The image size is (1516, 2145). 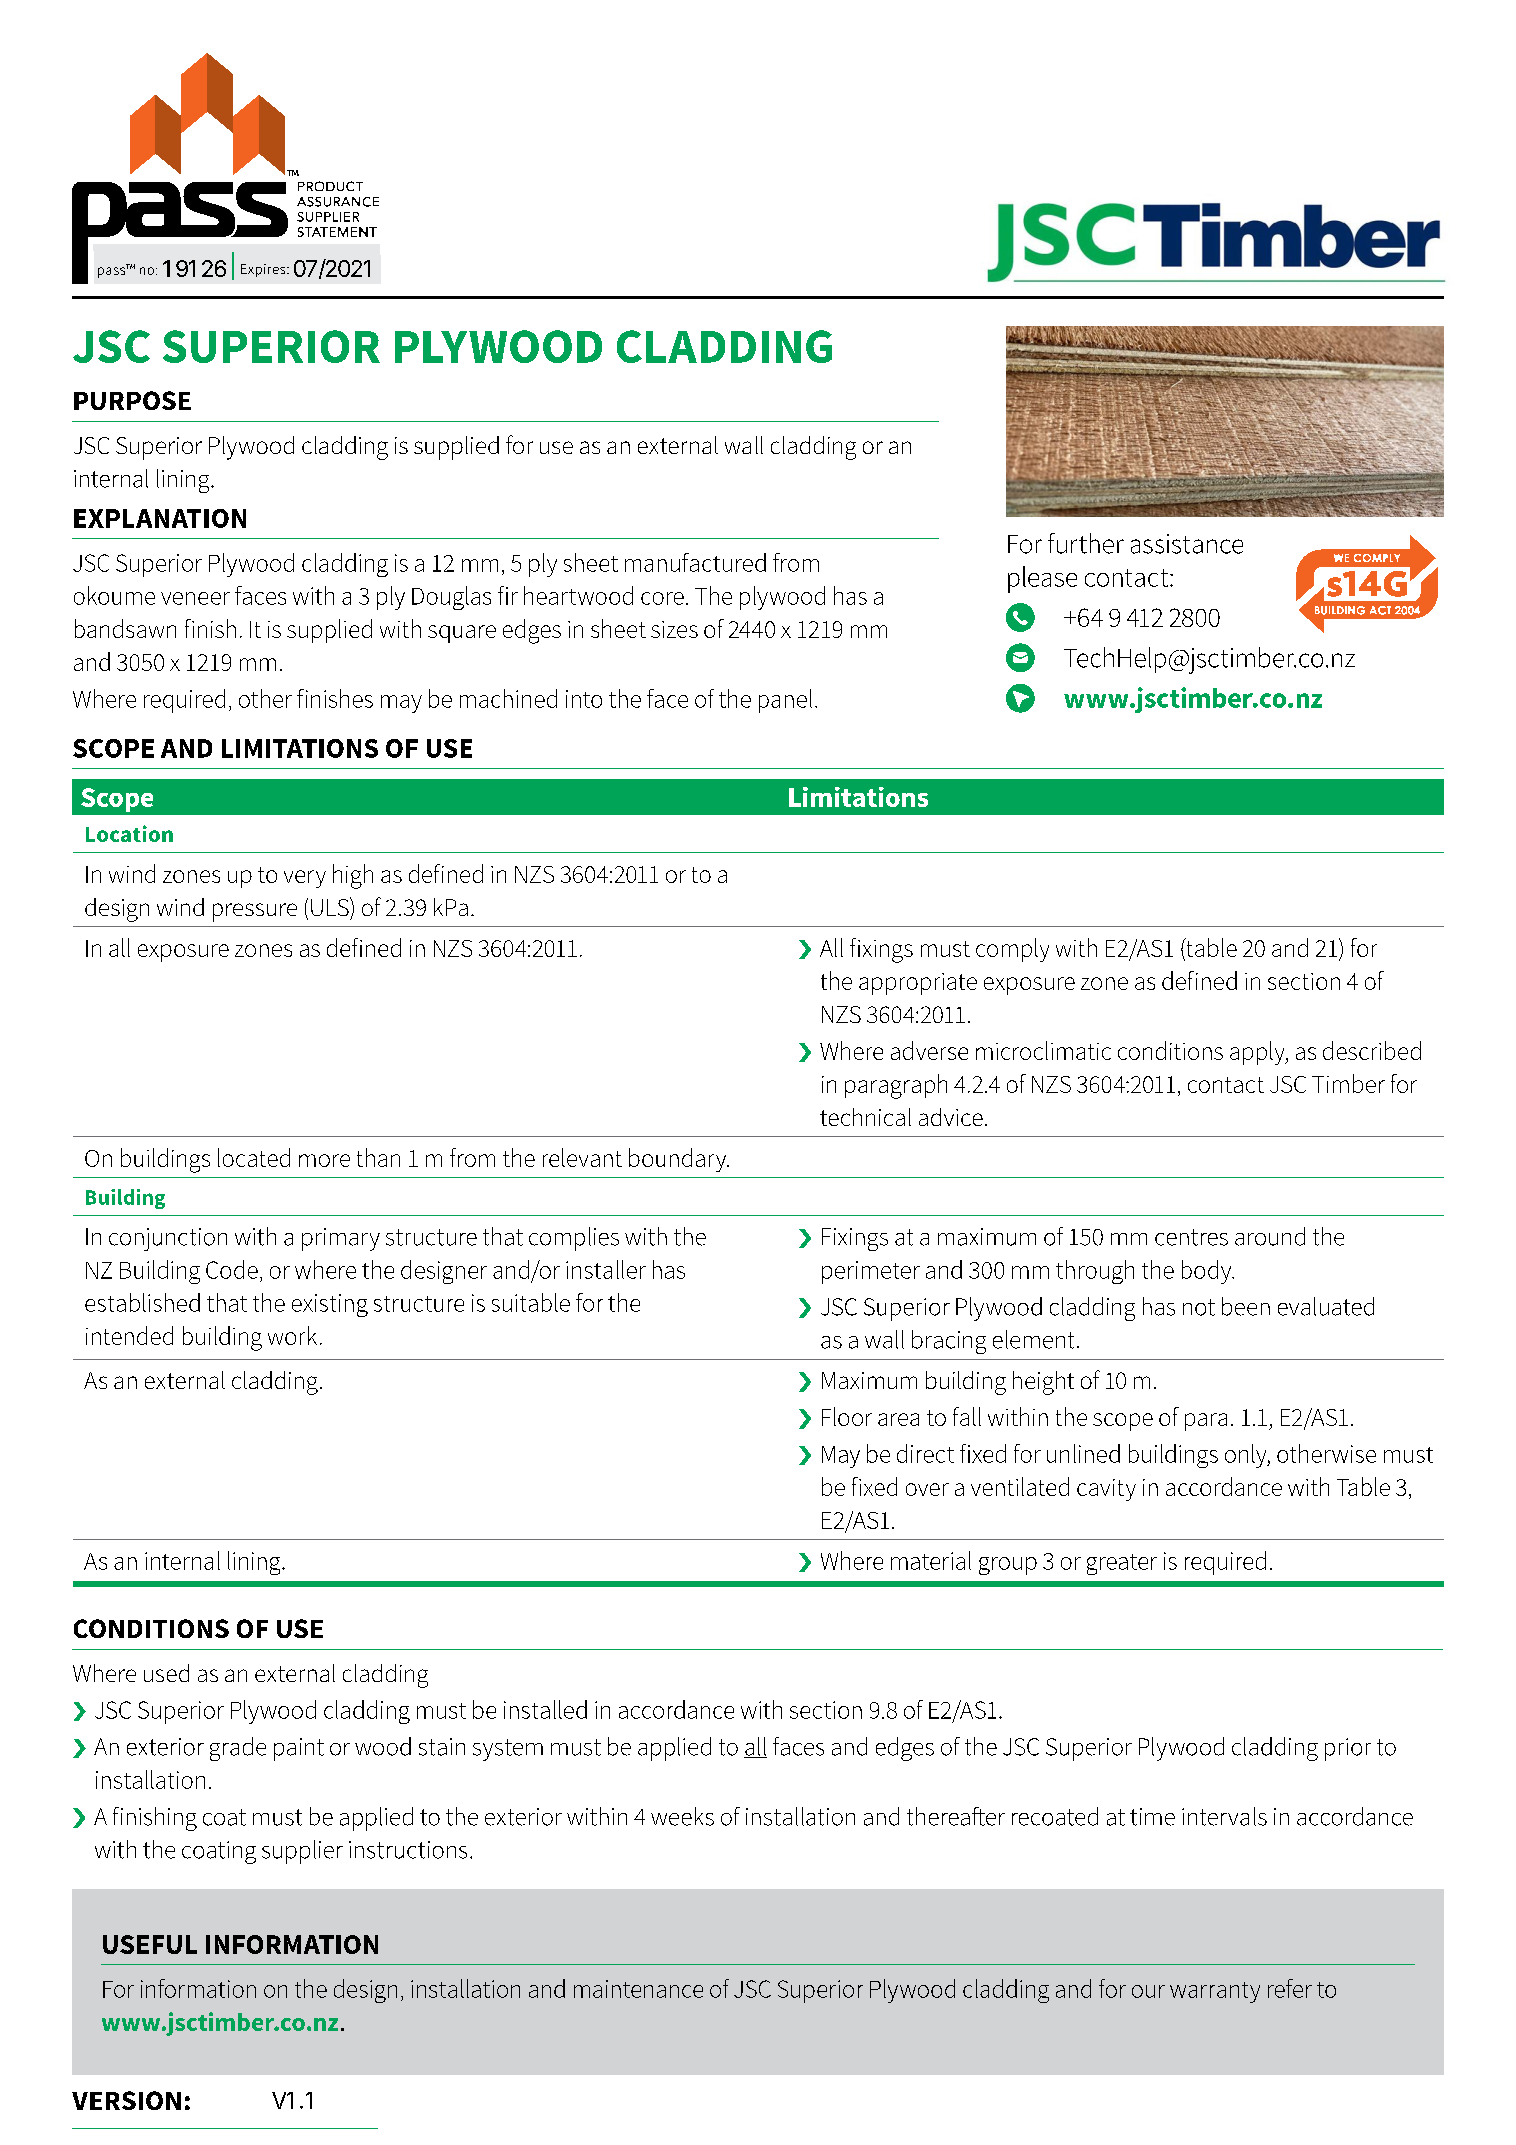 What do you see at coordinates (166, 1673) in the screenshot?
I see `used` at bounding box center [166, 1673].
